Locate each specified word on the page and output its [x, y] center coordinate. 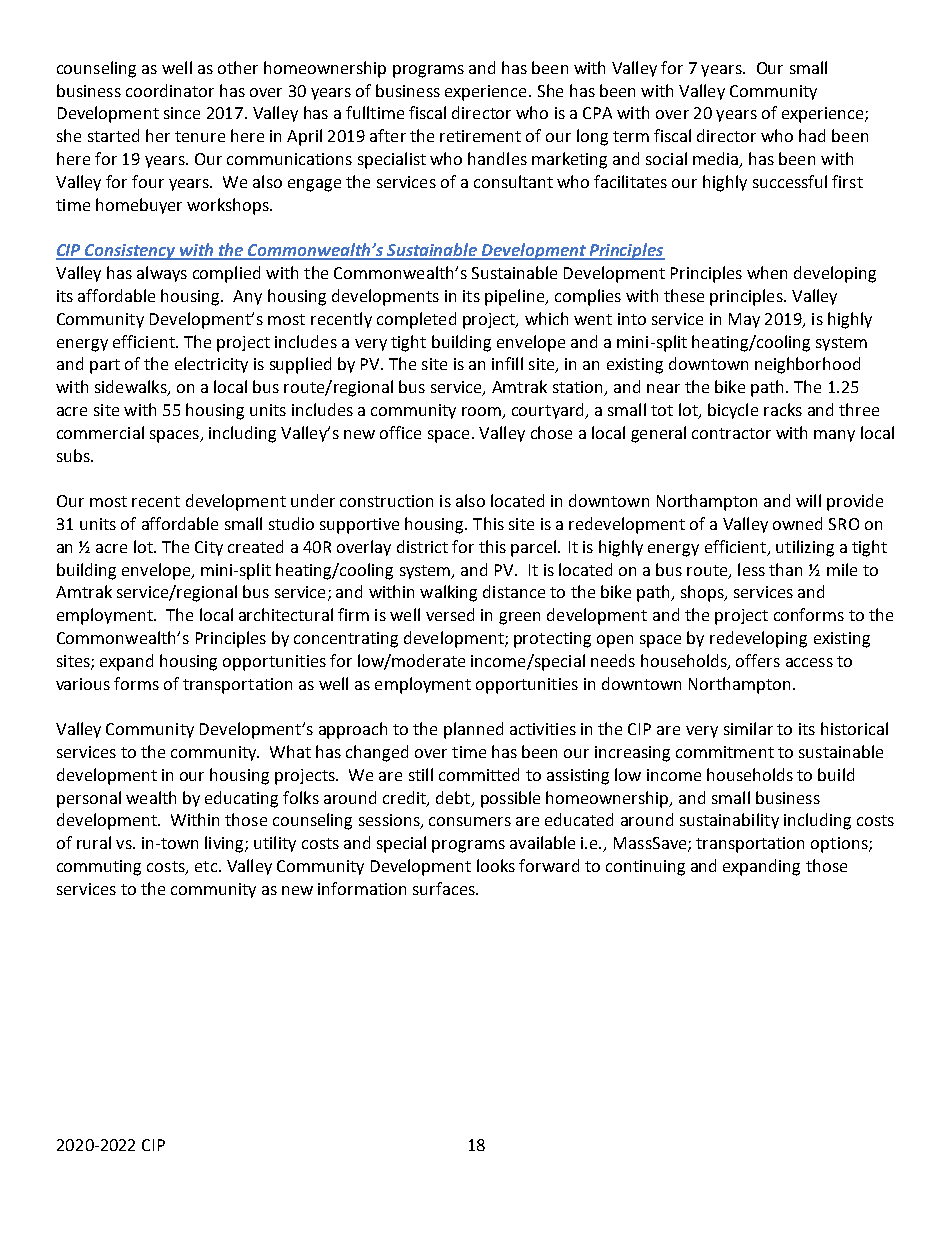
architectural [286, 614]
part [105, 366]
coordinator [170, 90]
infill [507, 363]
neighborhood [807, 365]
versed [450, 614]
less [751, 569]
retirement [480, 136]
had [812, 135]
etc [207, 866]
